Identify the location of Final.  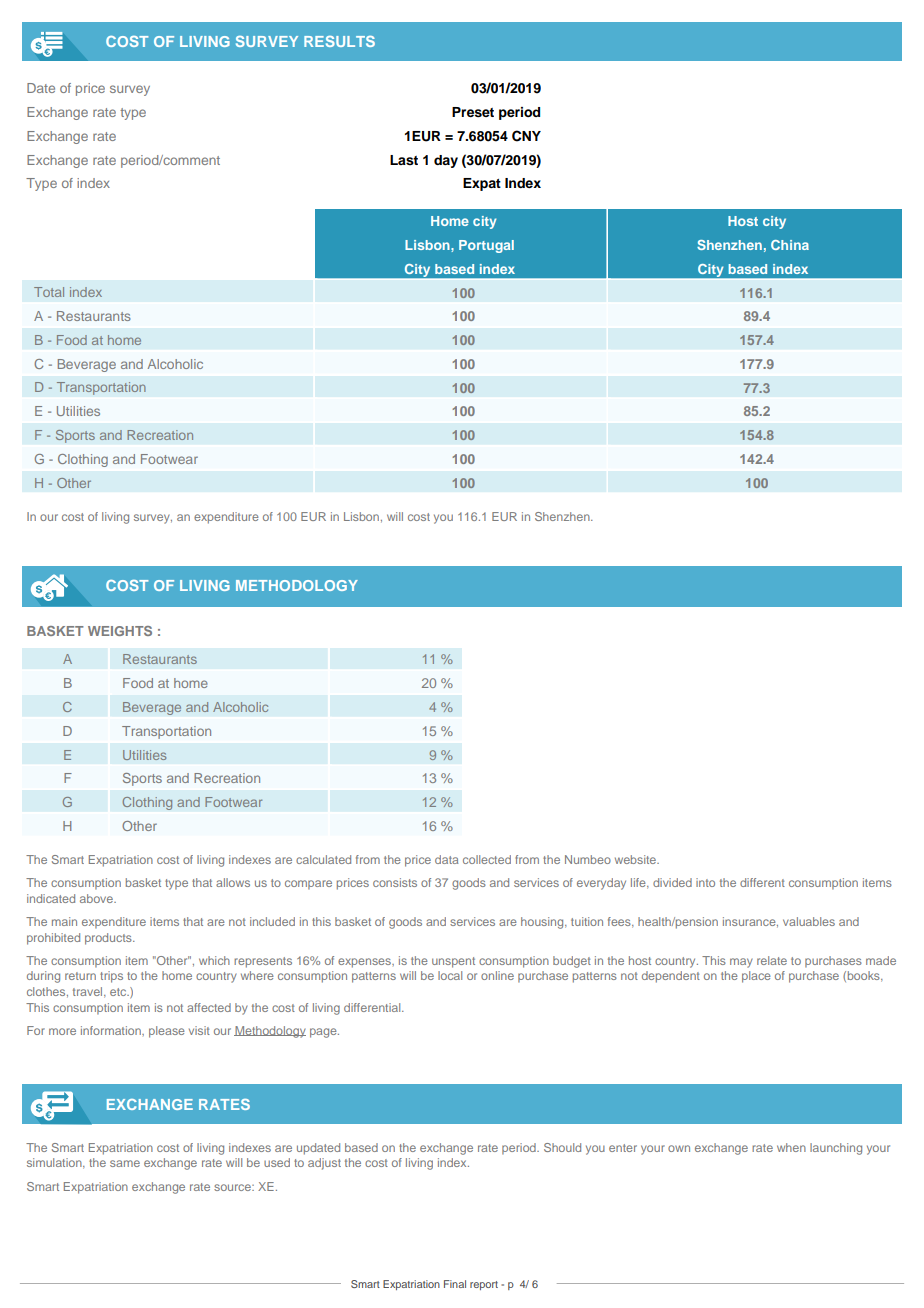
(455, 1284).
